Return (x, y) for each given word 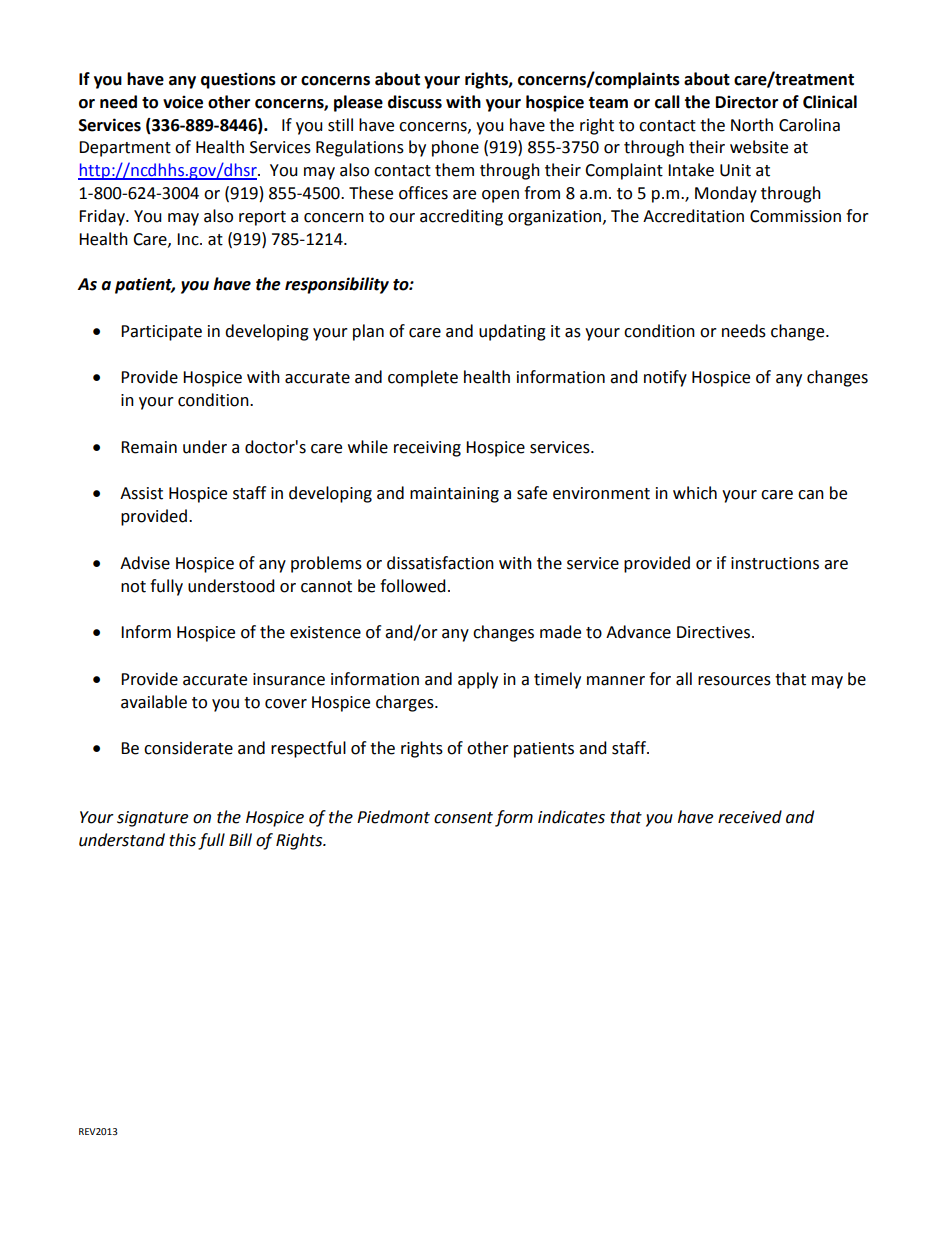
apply (478, 680)
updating (512, 332)
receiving (427, 449)
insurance (289, 679)
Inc (189, 239)
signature (152, 819)
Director (747, 102)
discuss (415, 102)
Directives (715, 632)
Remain (149, 447)
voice (183, 102)
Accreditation (693, 216)
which (695, 493)
